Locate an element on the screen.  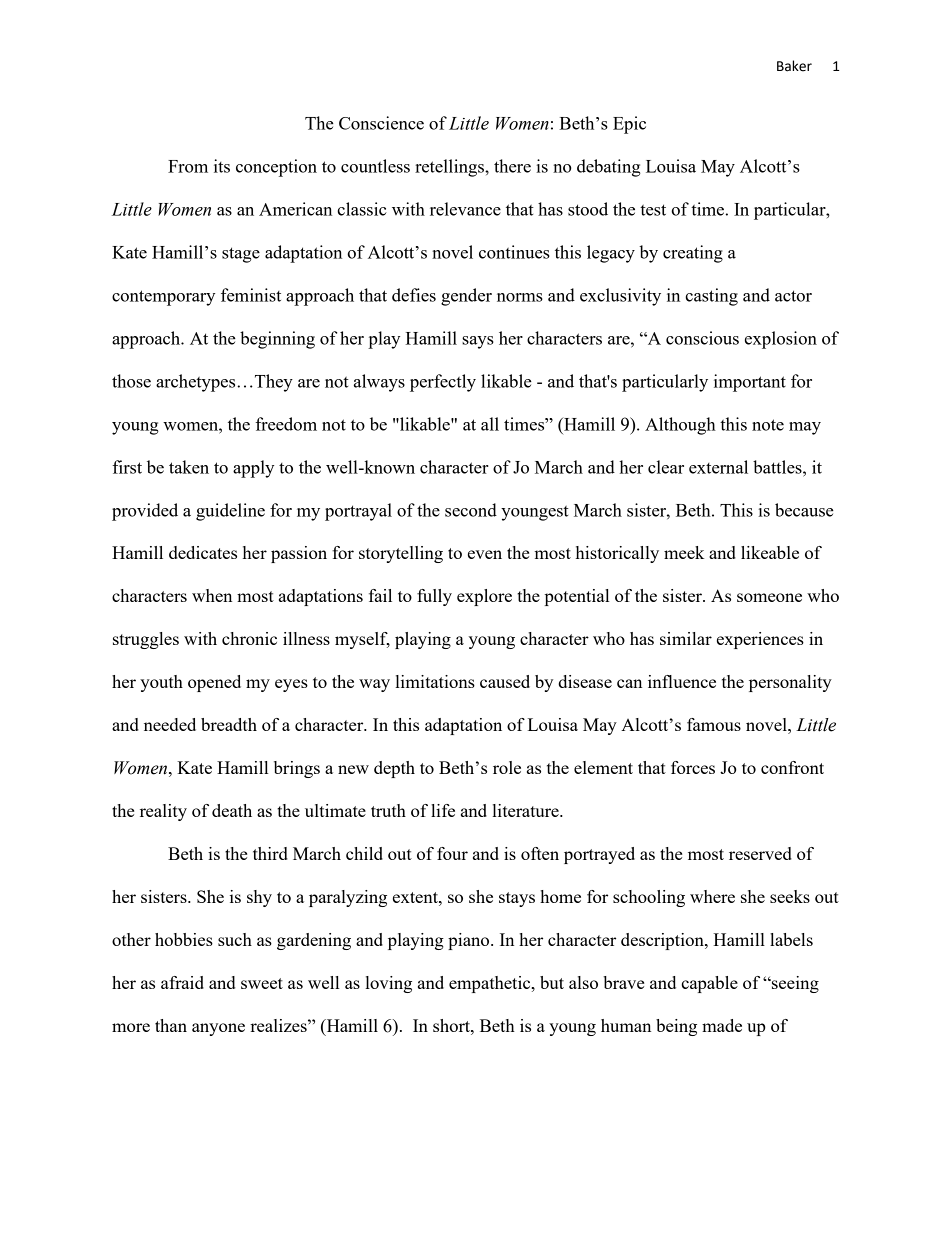
meek is located at coordinates (684, 552).
